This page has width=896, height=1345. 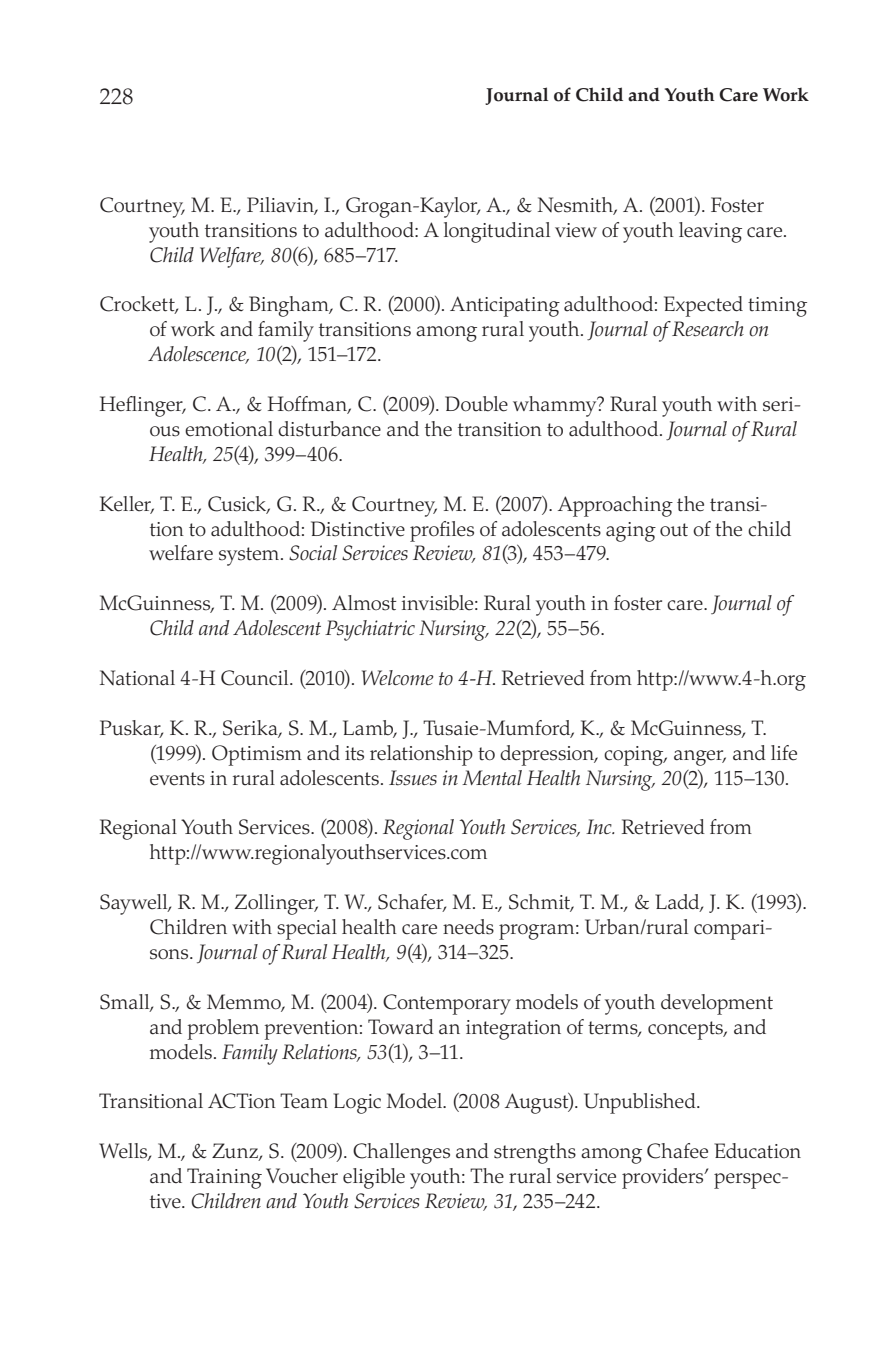 I want to click on leaving, so click(x=710, y=232).
